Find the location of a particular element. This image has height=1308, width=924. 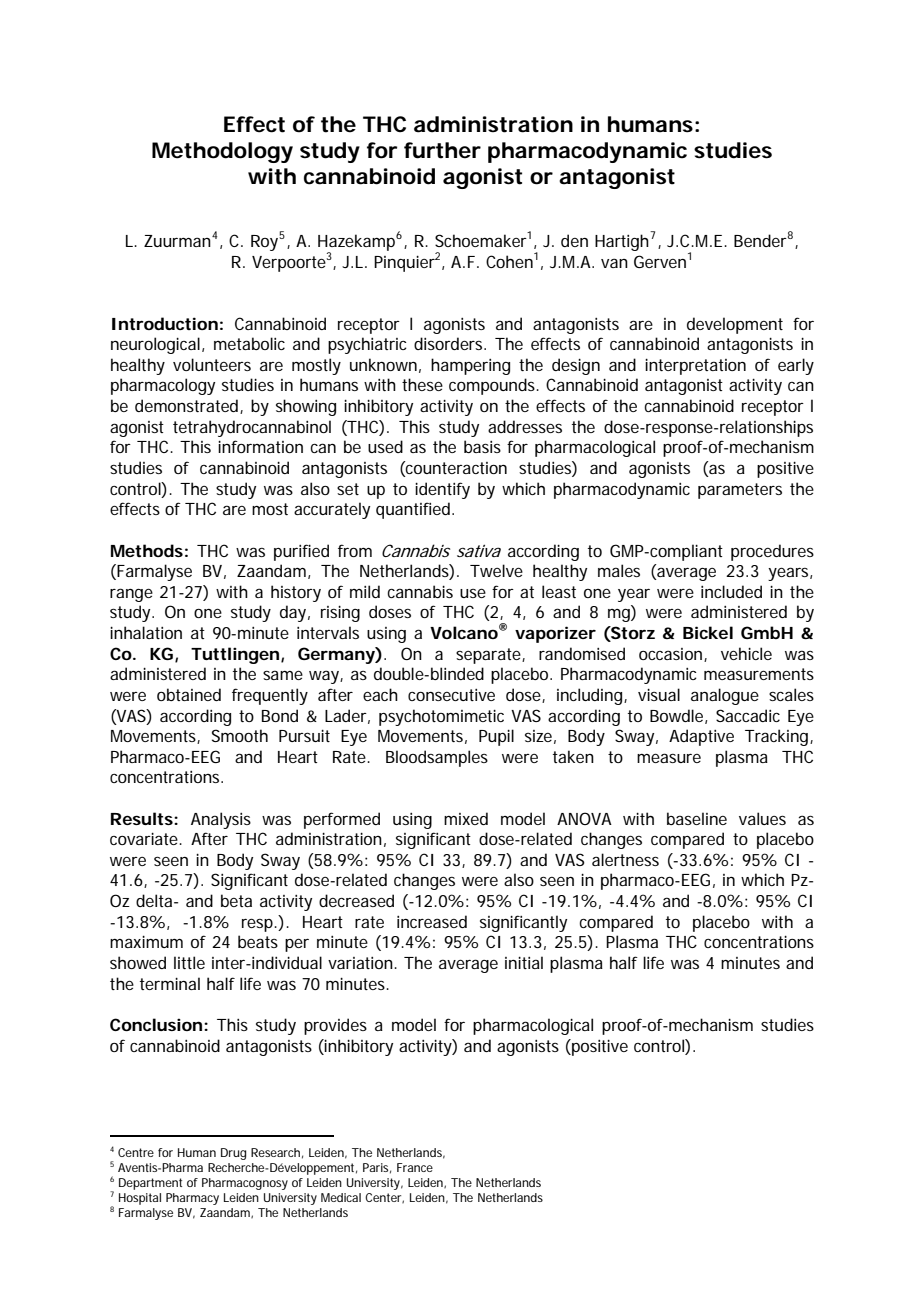

further is located at coordinates (442, 150).
